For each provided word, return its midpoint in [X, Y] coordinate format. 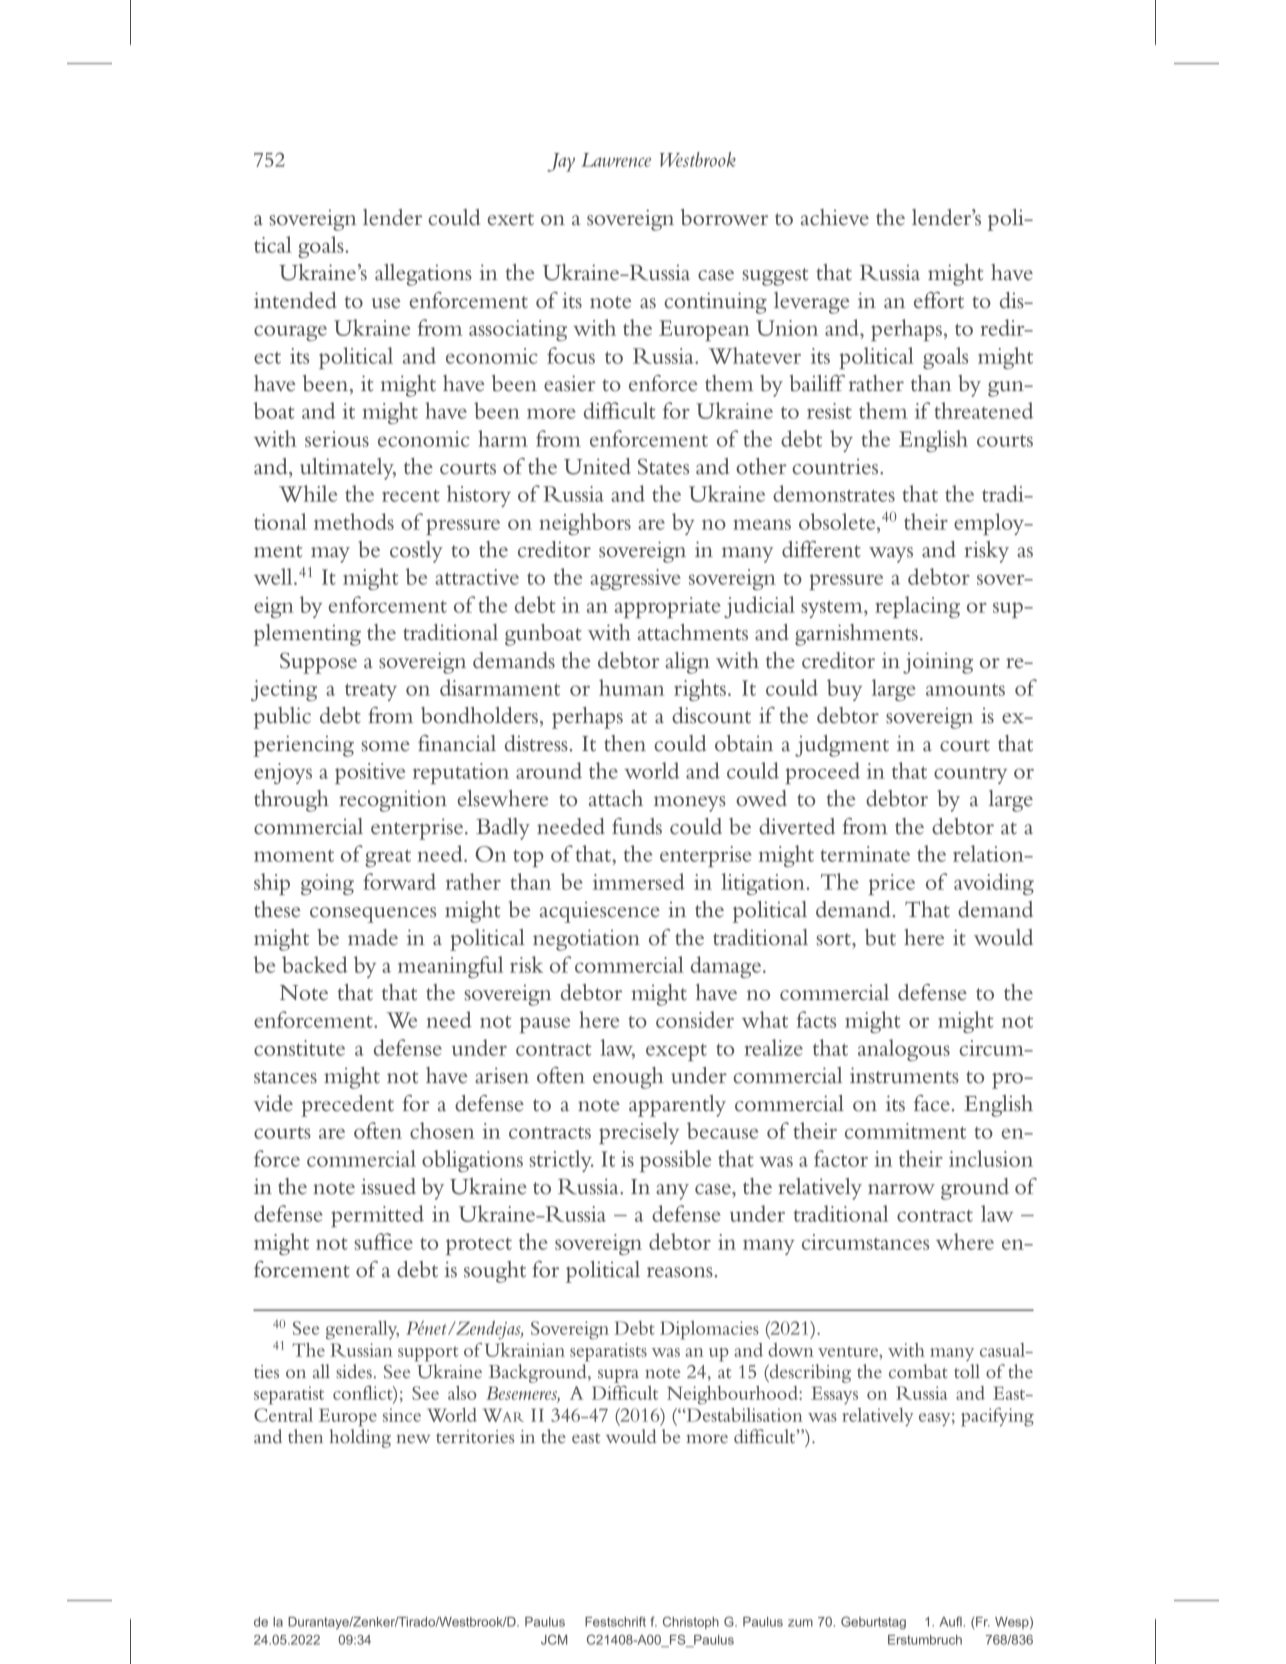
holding [360, 1438]
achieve [835, 217]
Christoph [691, 1622]
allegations [423, 275]
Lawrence [616, 160]
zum [800, 1623]
